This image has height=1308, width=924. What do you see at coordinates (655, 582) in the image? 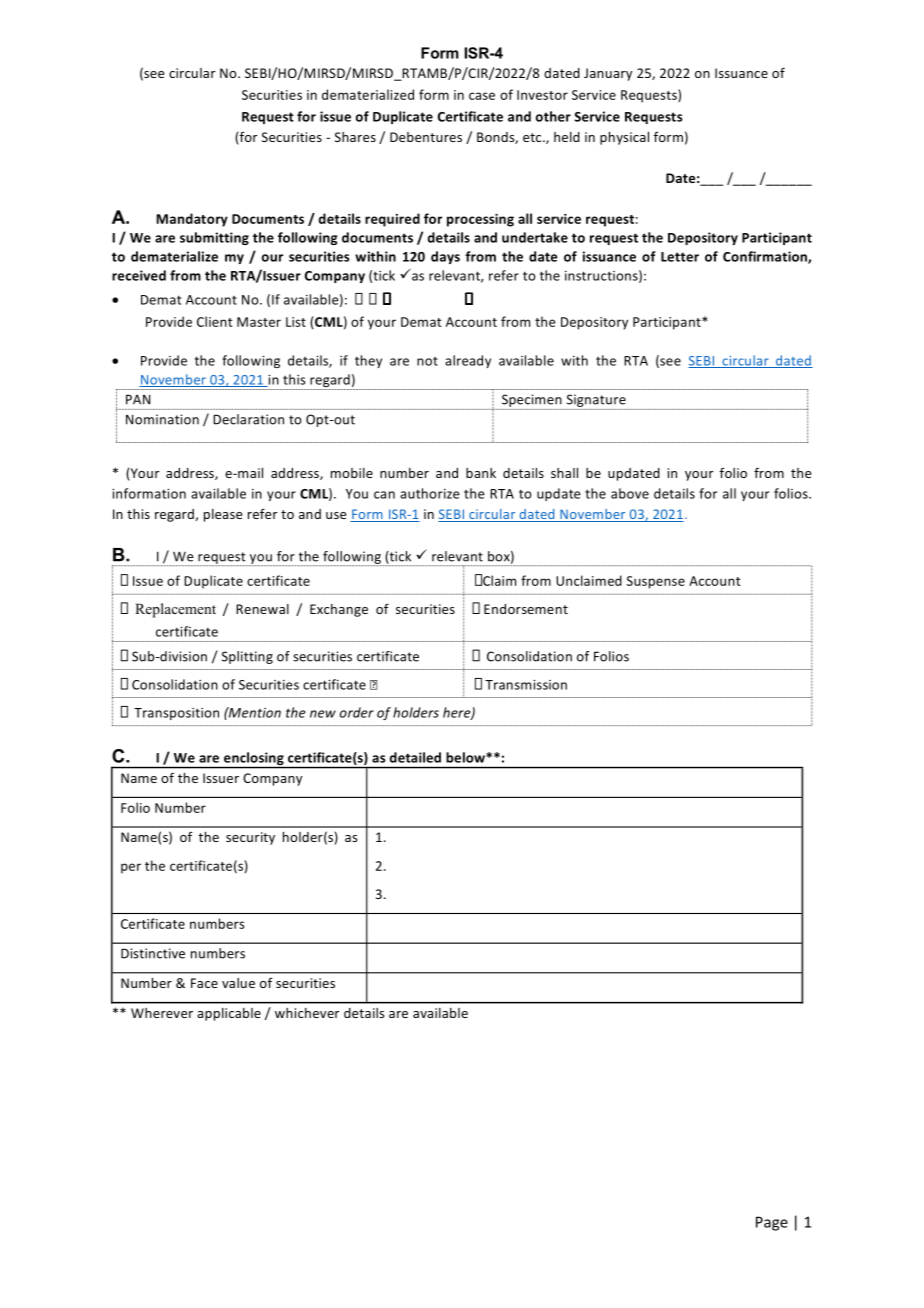
I see `Suspense` at bounding box center [655, 582].
